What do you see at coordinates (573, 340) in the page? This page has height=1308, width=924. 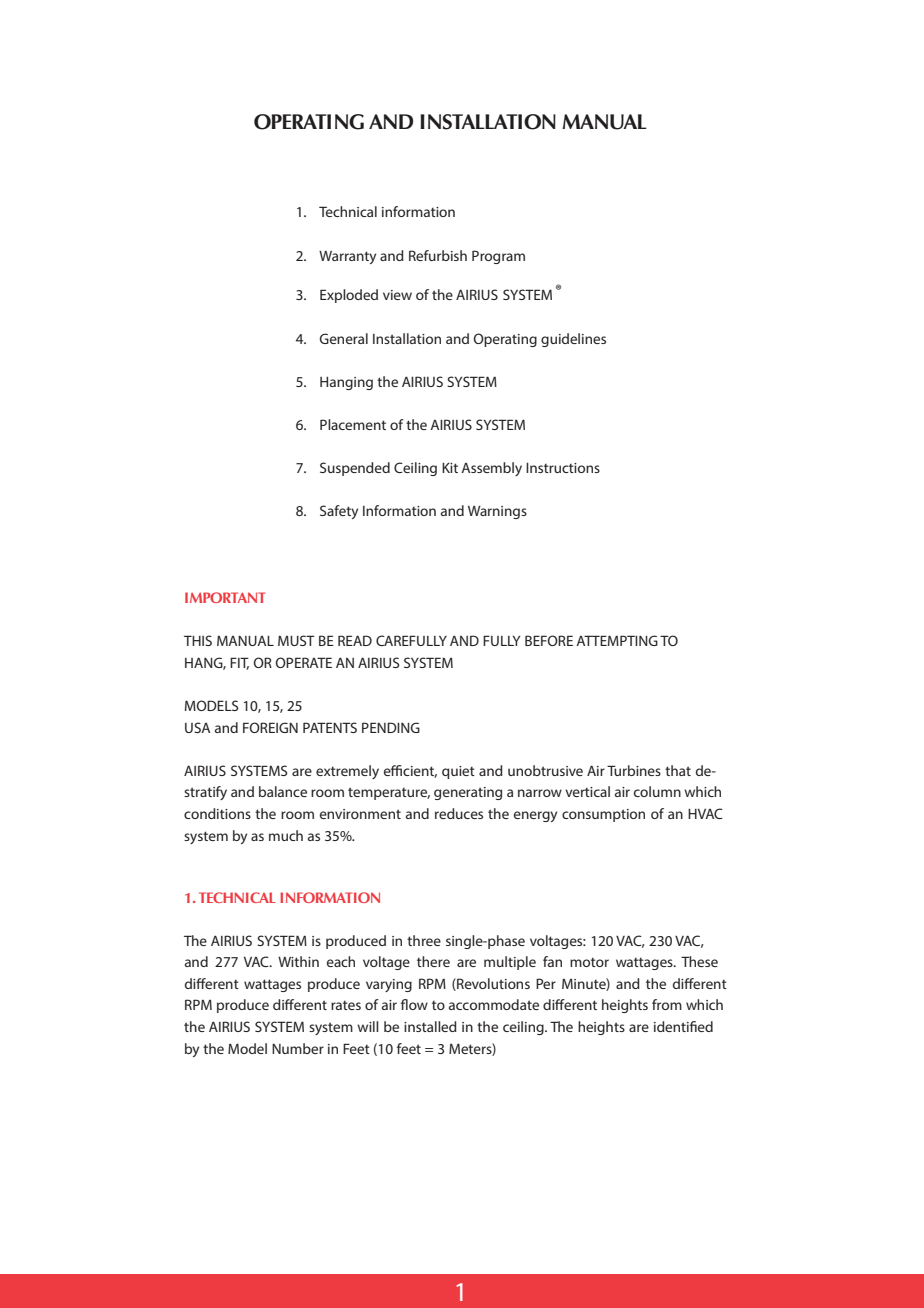 I see `guidelines` at bounding box center [573, 340].
